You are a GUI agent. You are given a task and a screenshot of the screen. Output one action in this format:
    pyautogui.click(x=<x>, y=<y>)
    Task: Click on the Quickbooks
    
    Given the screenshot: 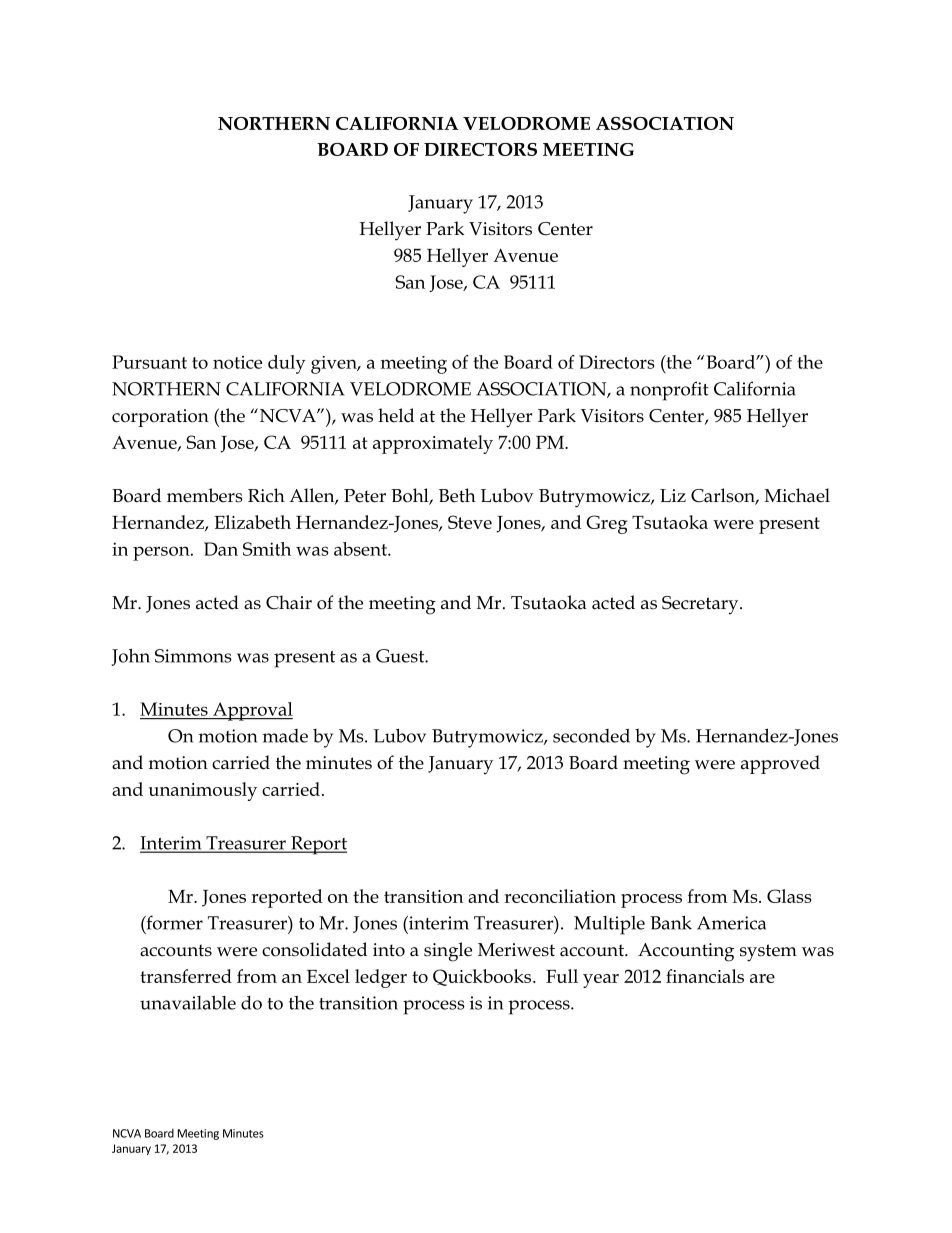 What is the action you would take?
    pyautogui.click(x=483, y=977)
